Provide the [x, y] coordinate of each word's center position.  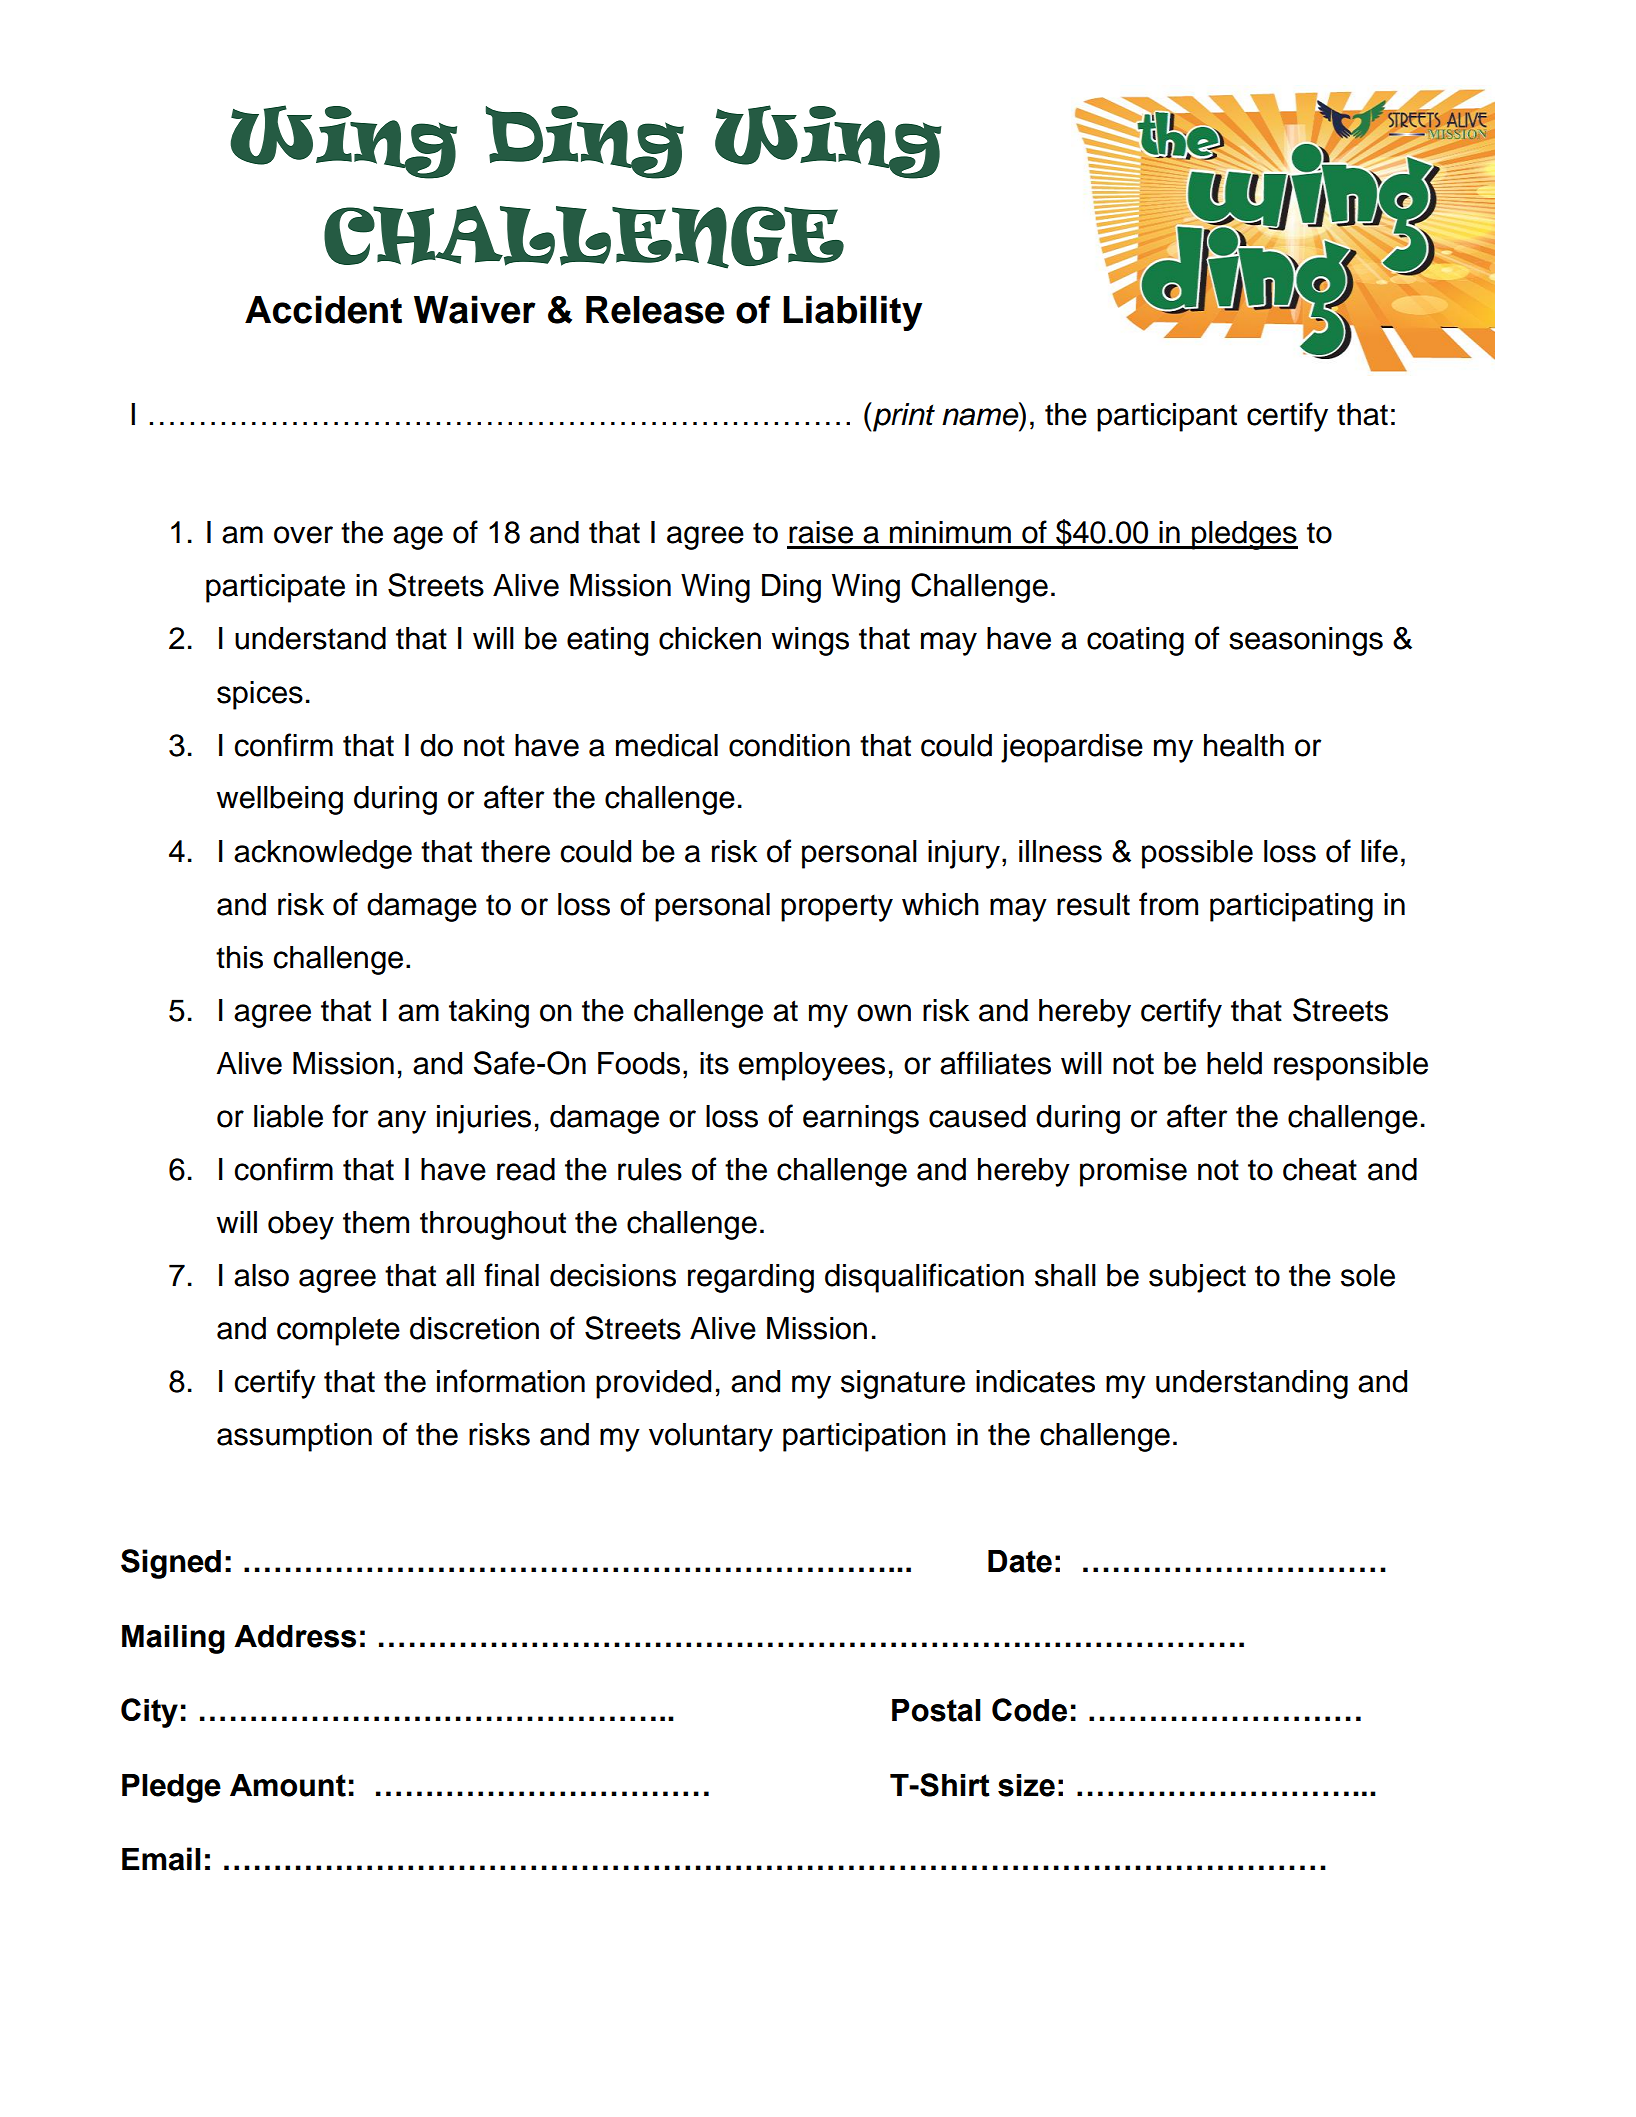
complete [338, 1331]
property [837, 908]
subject [1197, 1278]
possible [1197, 854]
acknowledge [323, 854]
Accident [323, 309]
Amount [288, 1785]
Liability [852, 313]
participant [1167, 417]
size [1026, 1785]
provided [653, 1384]
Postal [936, 1710]
